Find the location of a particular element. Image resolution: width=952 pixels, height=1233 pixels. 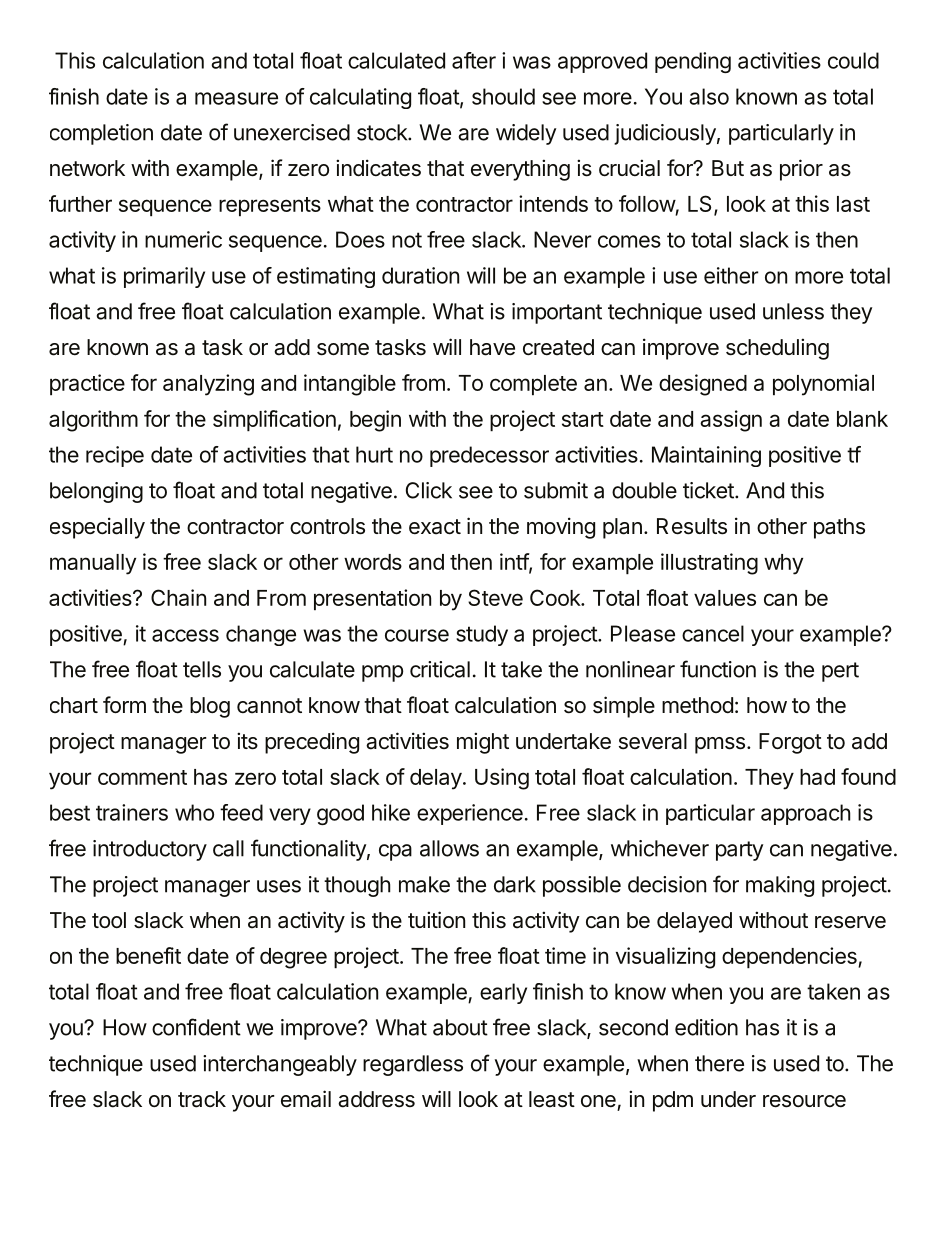

regardless is located at coordinates (413, 1065).
